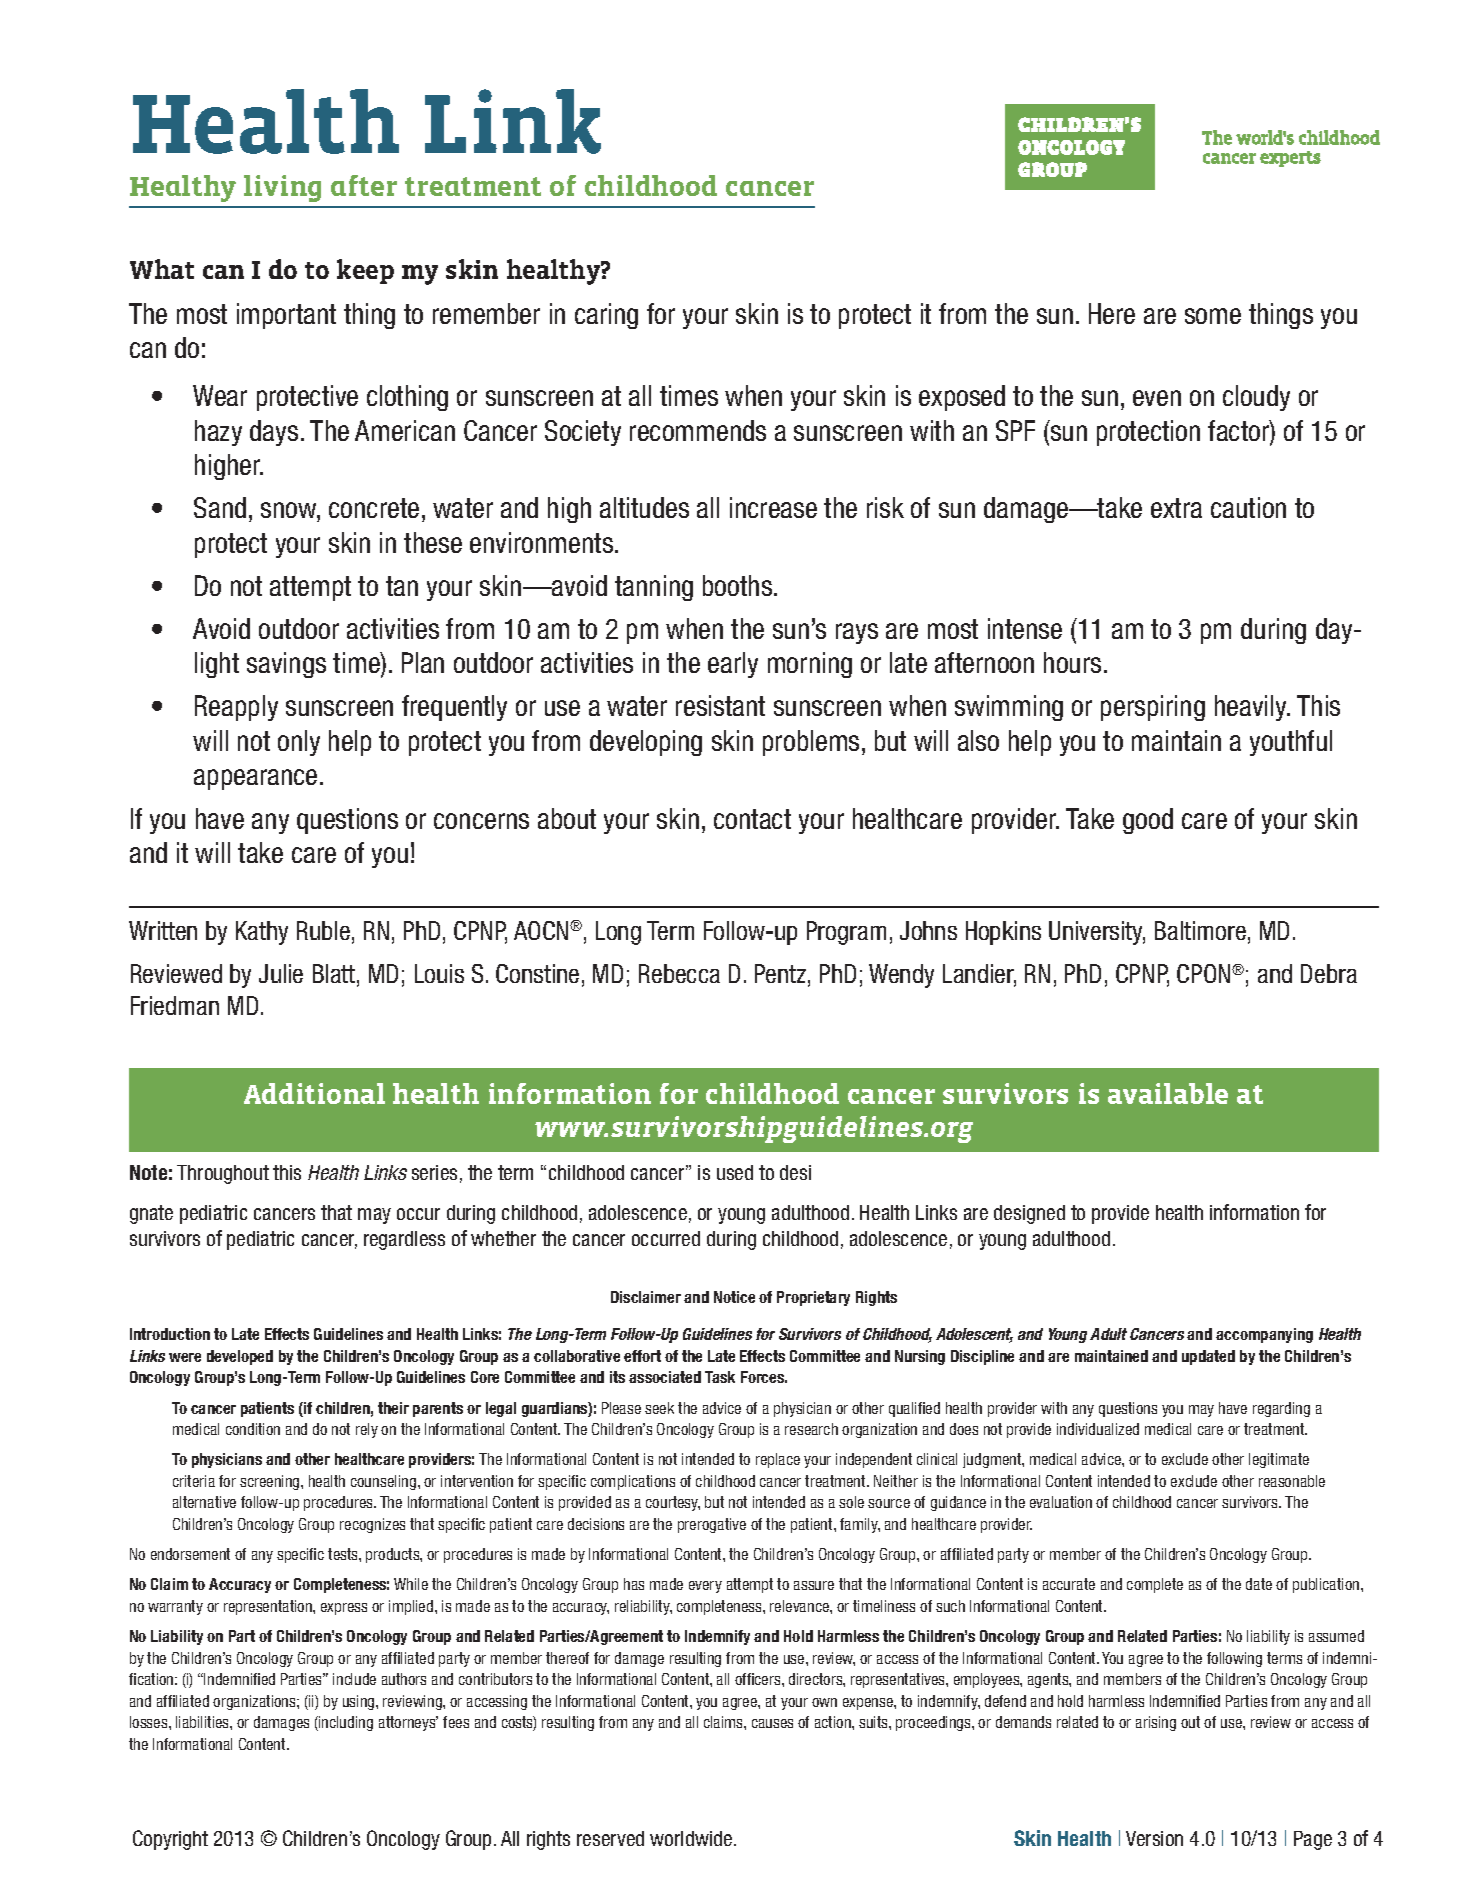  I want to click on some, so click(1213, 316).
